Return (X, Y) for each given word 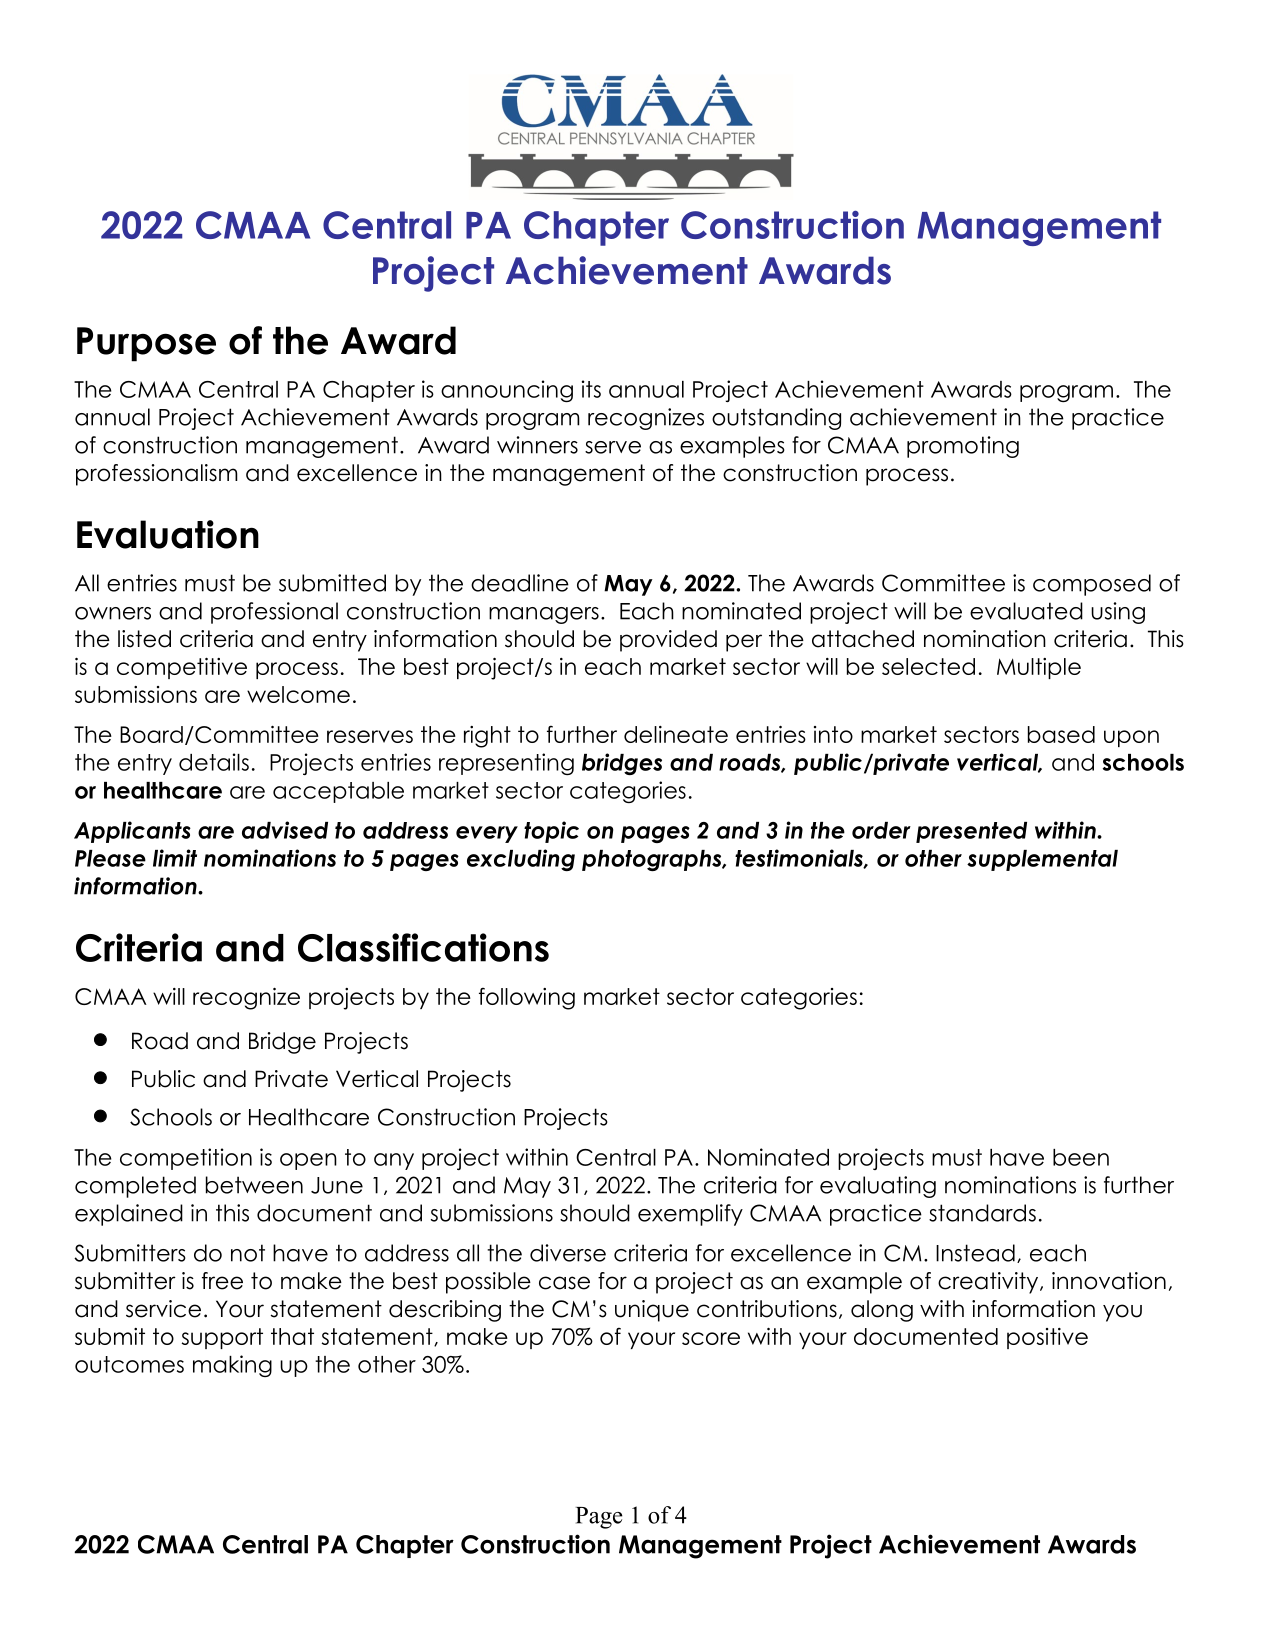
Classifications (423, 947)
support (222, 1338)
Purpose (146, 344)
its (591, 389)
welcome (298, 694)
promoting (963, 447)
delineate (676, 734)
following (527, 999)
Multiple (1039, 668)
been (1081, 1157)
